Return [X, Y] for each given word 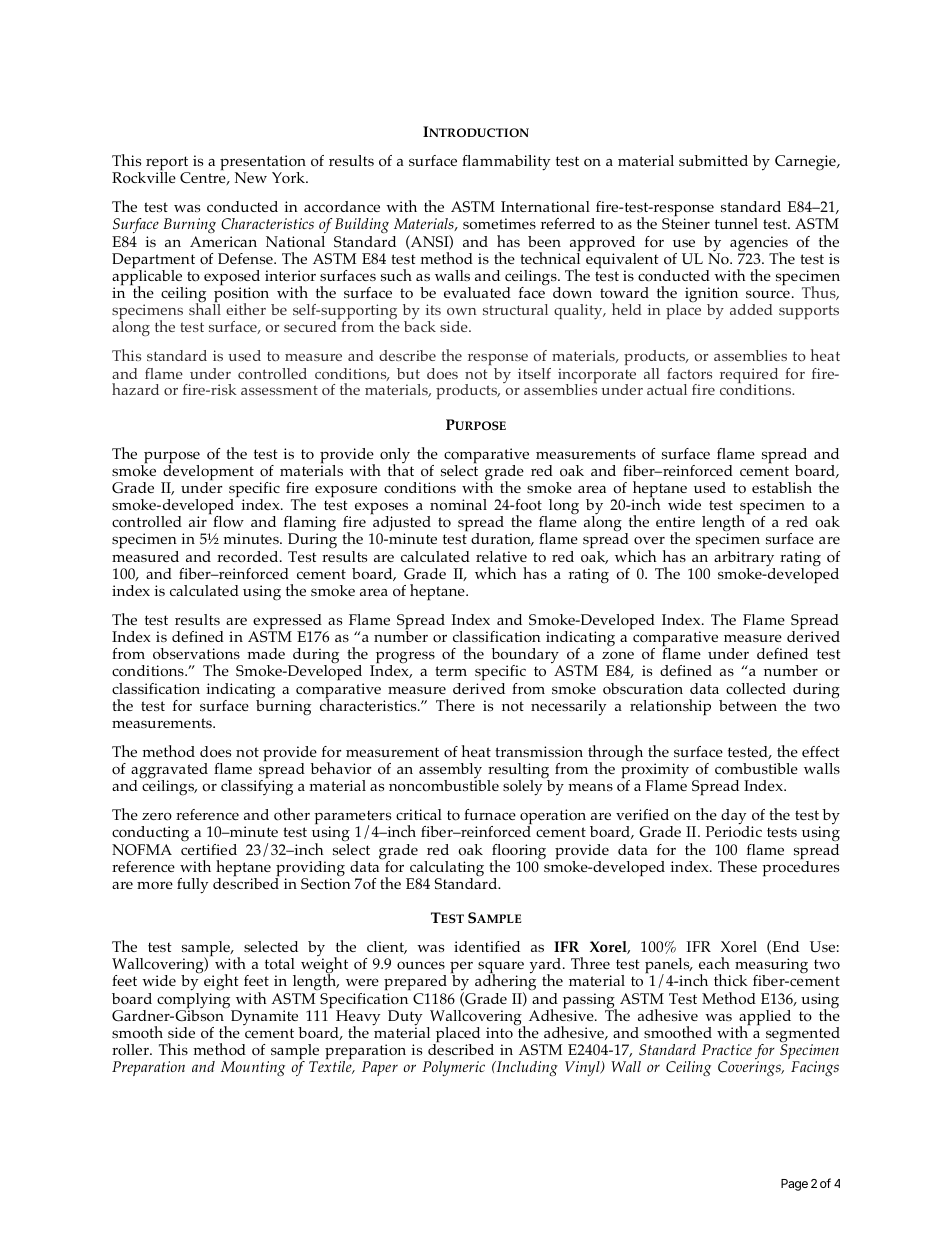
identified [487, 946]
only [395, 457]
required [749, 377]
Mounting [253, 1068]
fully [192, 886]
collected [756, 689]
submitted [713, 160]
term [451, 671]
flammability [506, 163]
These [737, 866]
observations [196, 654]
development [207, 473]
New [251, 177]
